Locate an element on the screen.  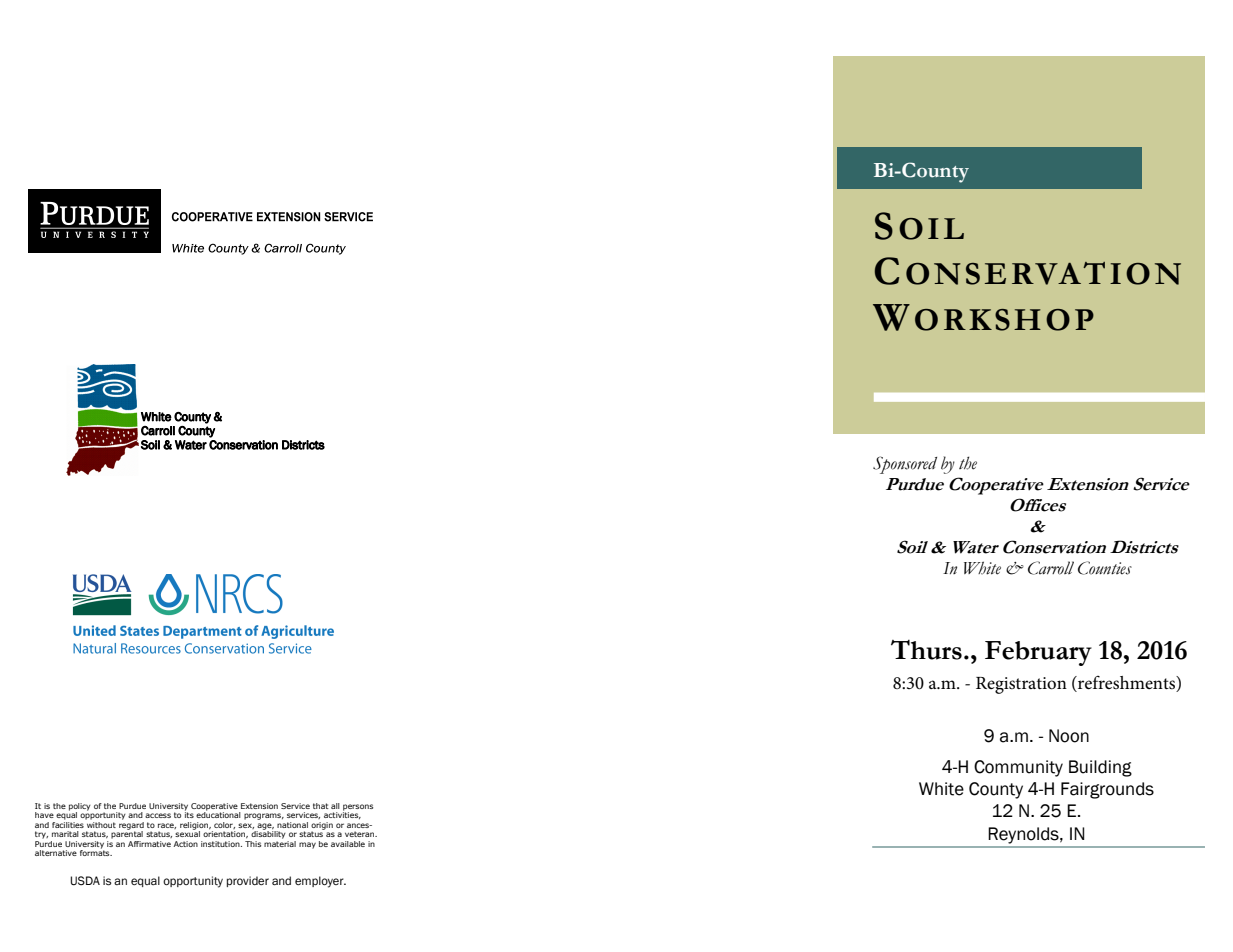
available is located at coordinates (348, 844).
